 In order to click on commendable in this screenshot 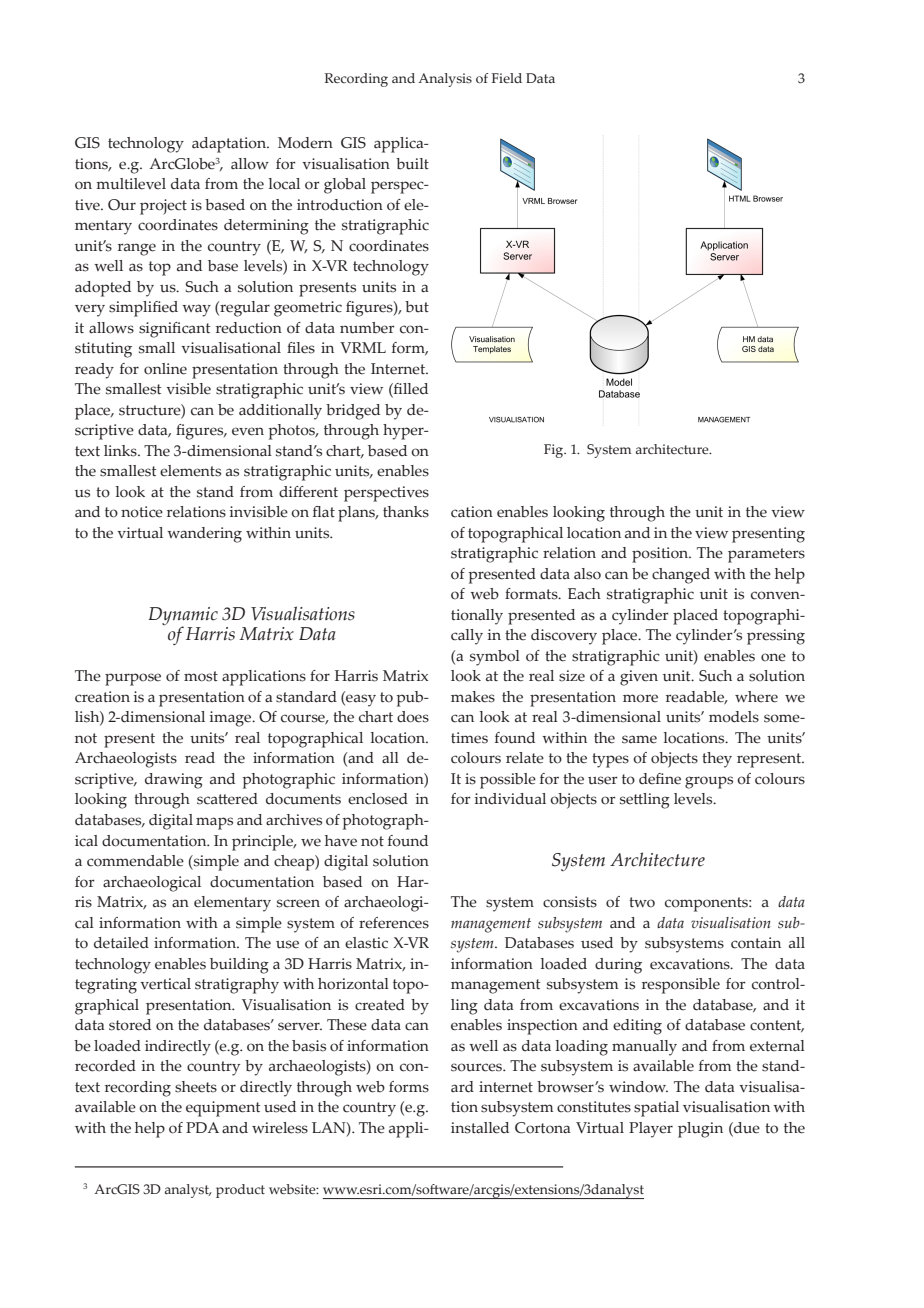, I will do `click(135, 861)`.
